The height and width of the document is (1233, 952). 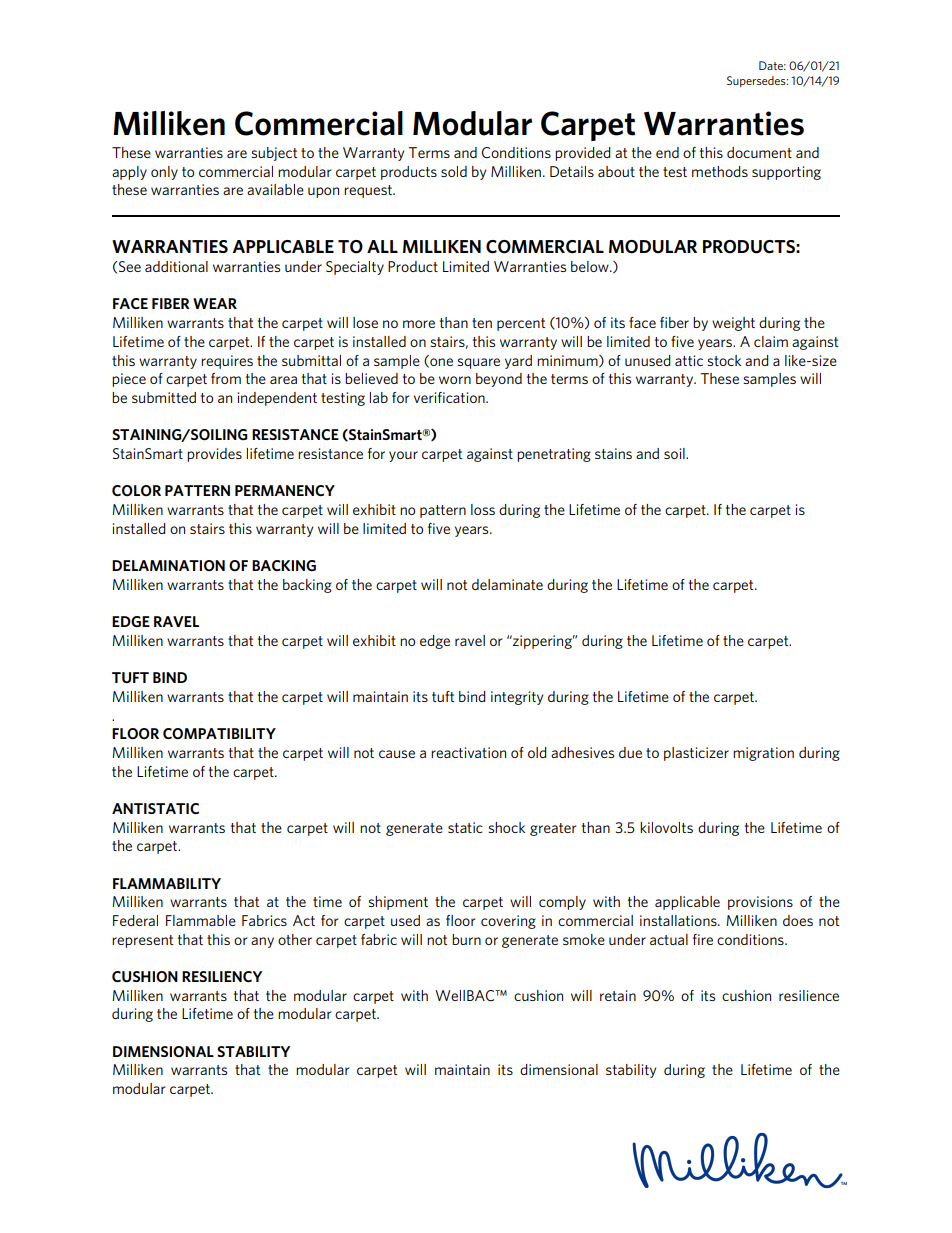 What do you see at coordinates (164, 173) in the document?
I see `only` at bounding box center [164, 173].
